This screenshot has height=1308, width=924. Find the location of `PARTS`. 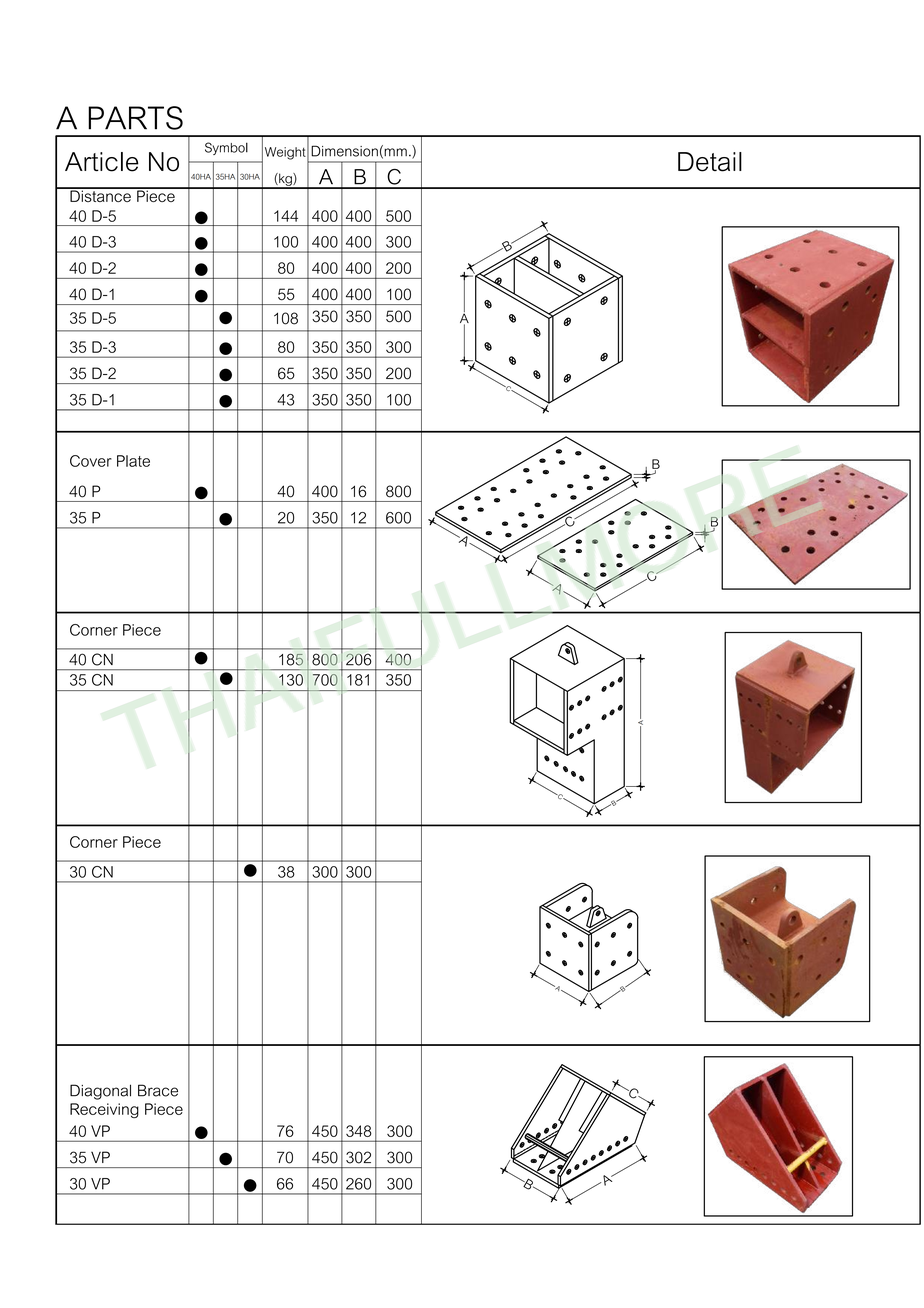

PARTS is located at coordinates (135, 118).
